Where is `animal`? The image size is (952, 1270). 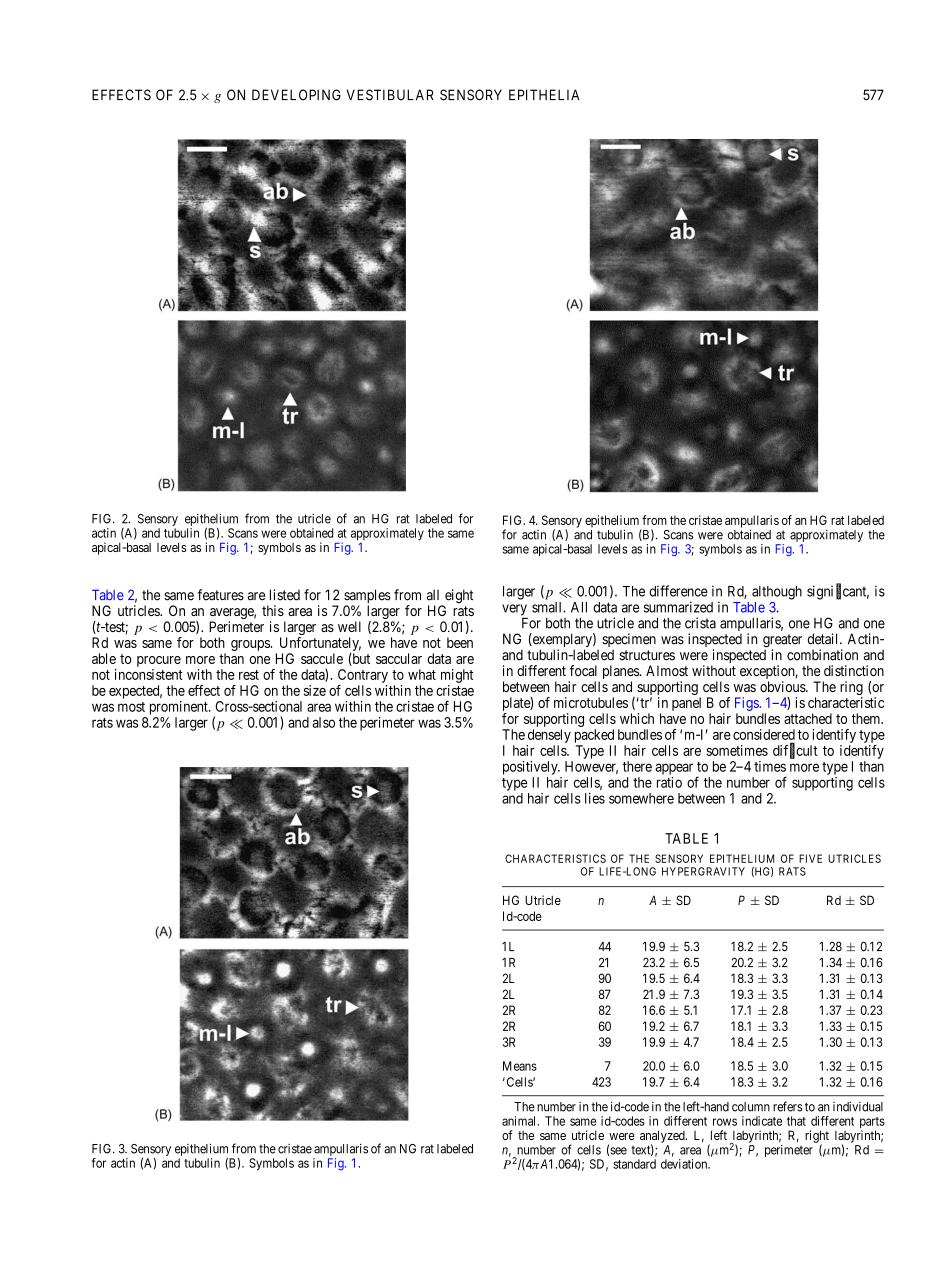
animal is located at coordinates (520, 1121).
